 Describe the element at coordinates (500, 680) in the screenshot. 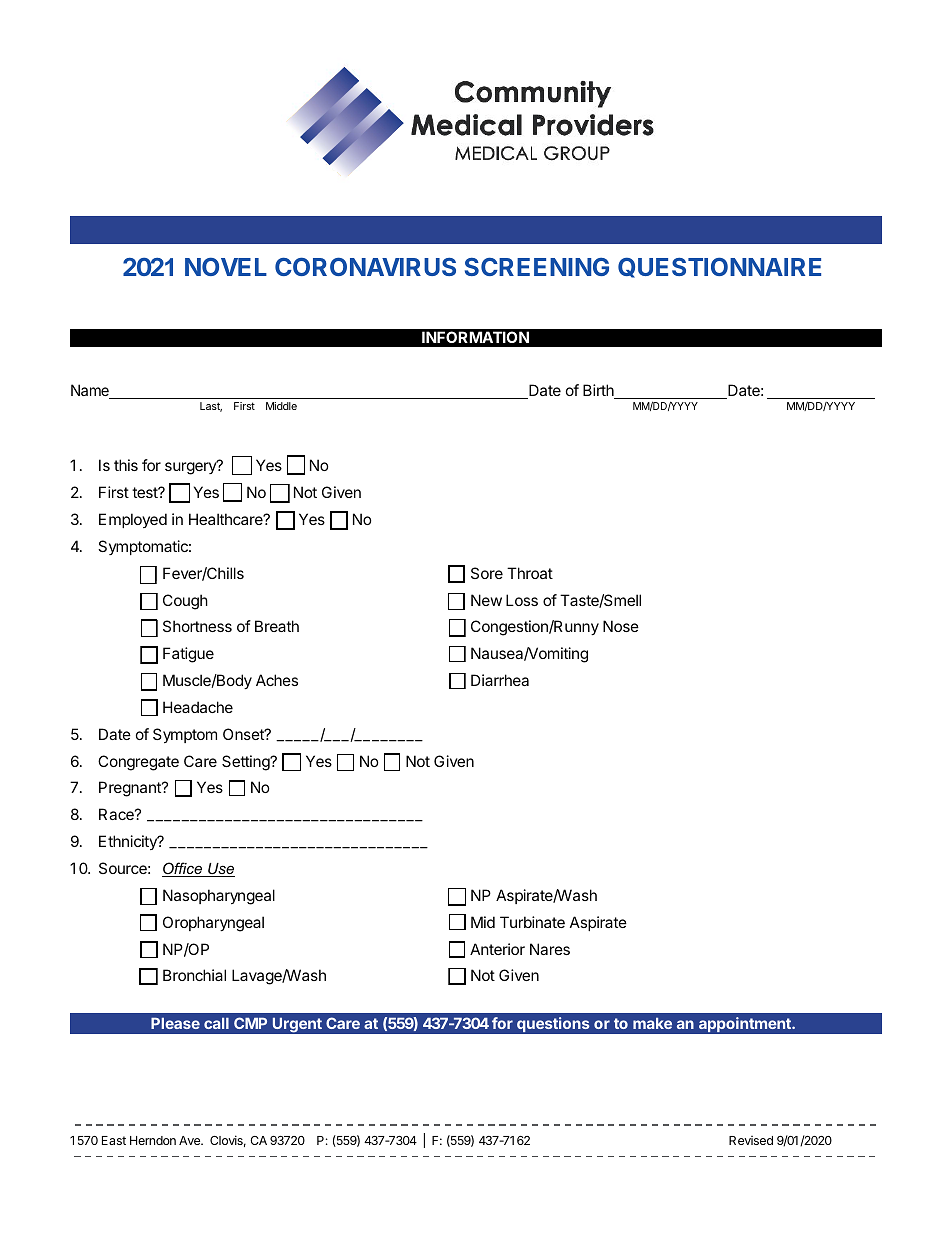

I see `Diarrhea` at that location.
